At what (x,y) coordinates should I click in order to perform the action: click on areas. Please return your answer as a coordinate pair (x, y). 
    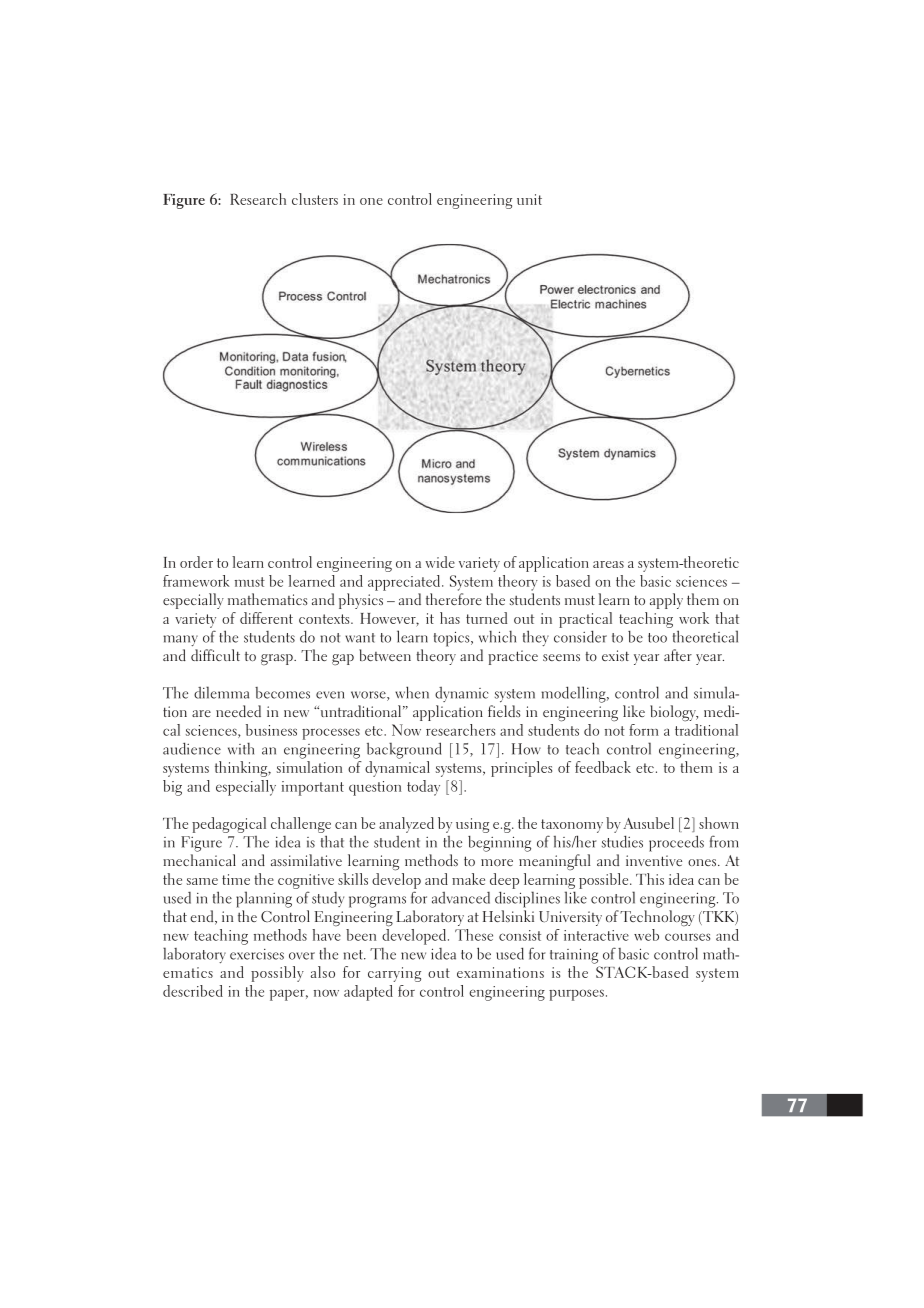
    Looking at the image, I should click on (608, 564).
